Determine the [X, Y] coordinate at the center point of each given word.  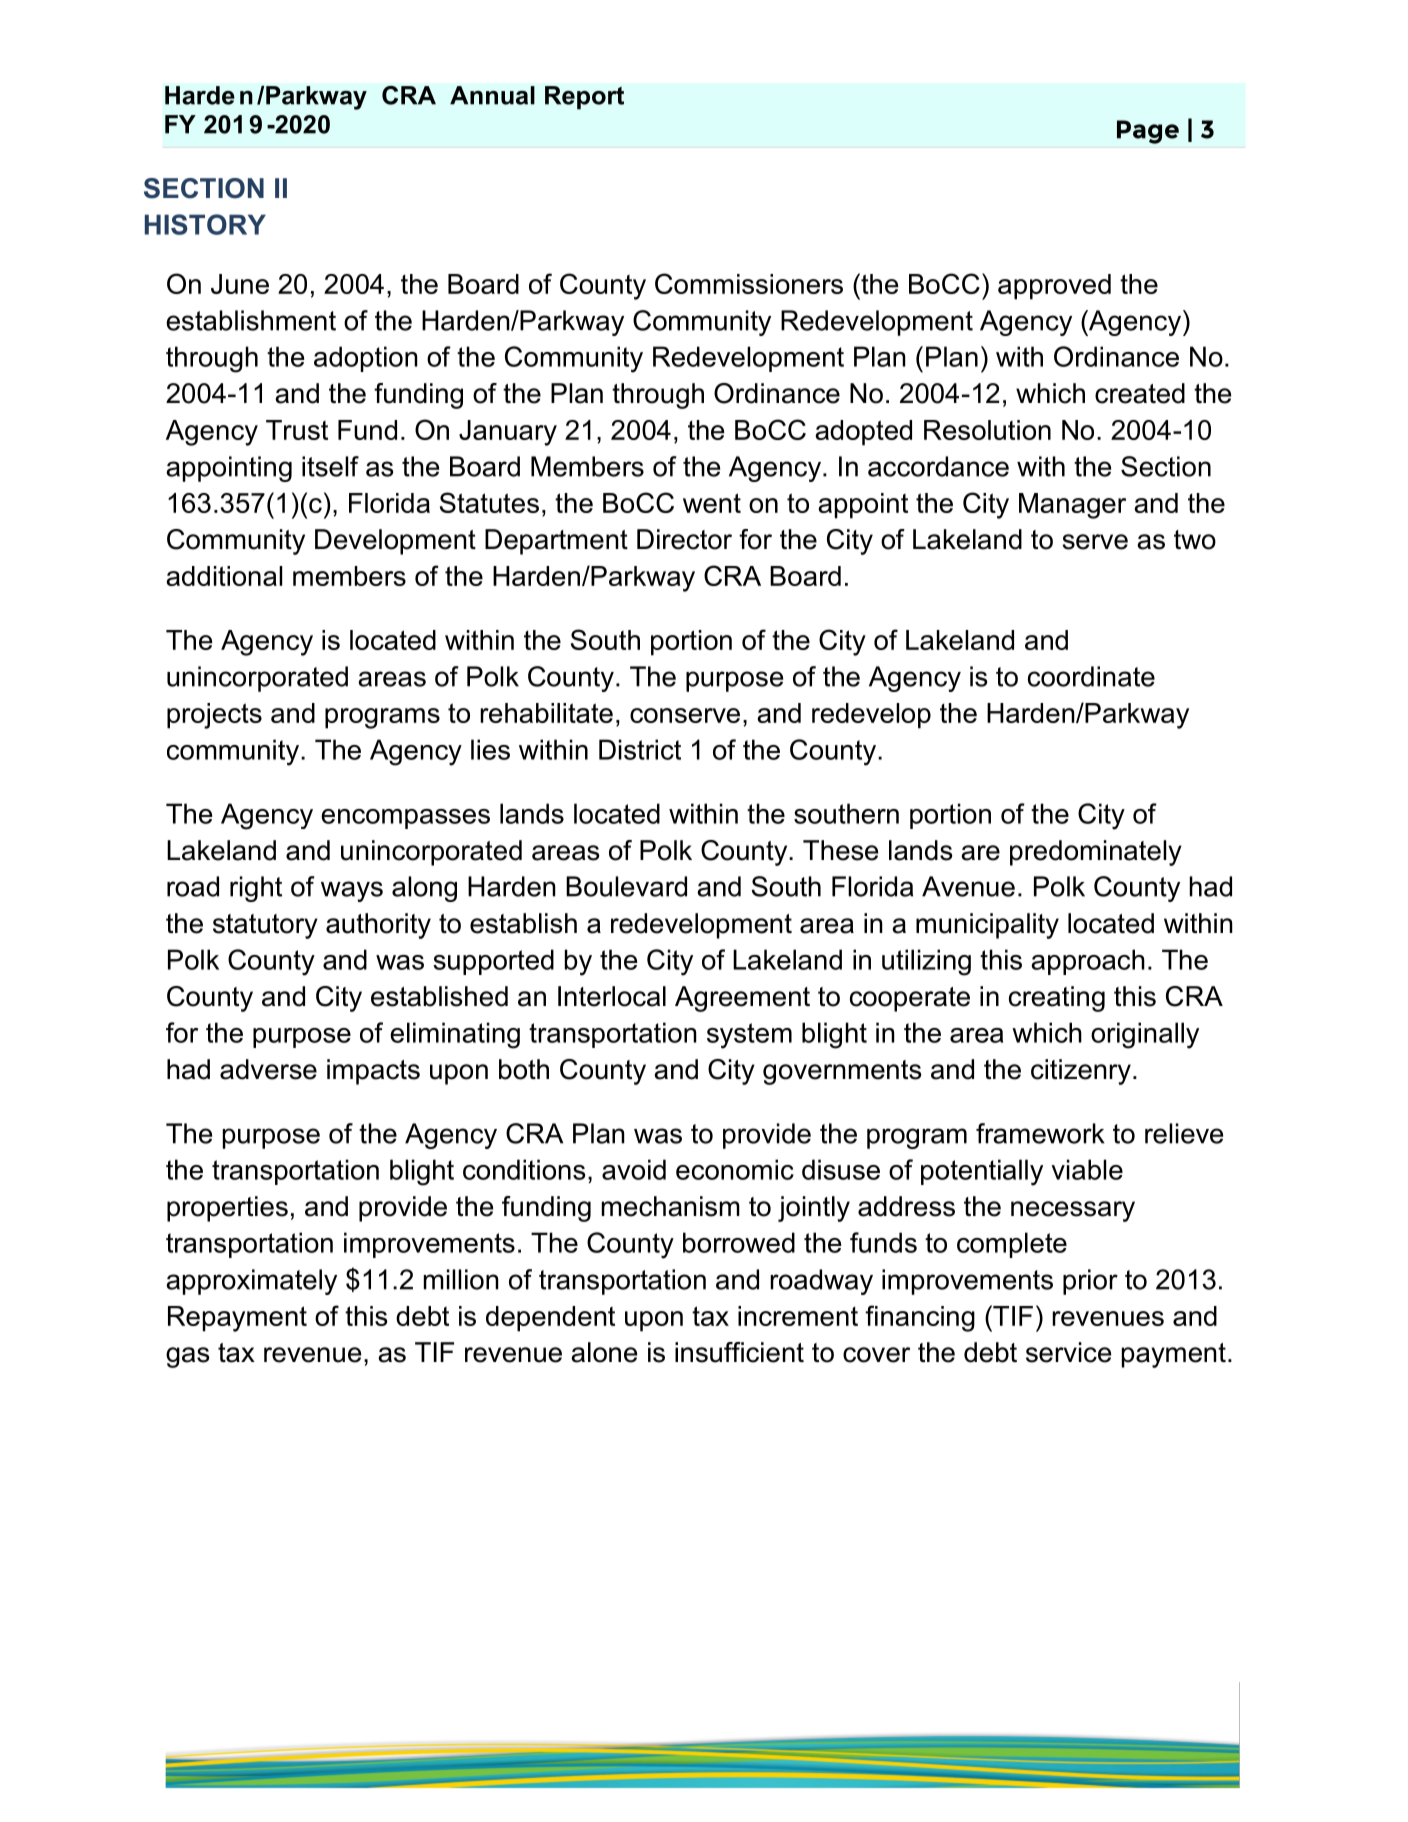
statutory [265, 926]
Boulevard [626, 886]
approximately [251, 1282]
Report [584, 98]
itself [330, 466]
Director [684, 539]
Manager [1072, 506]
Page [1148, 132]
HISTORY [205, 224]
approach [1088, 962]
